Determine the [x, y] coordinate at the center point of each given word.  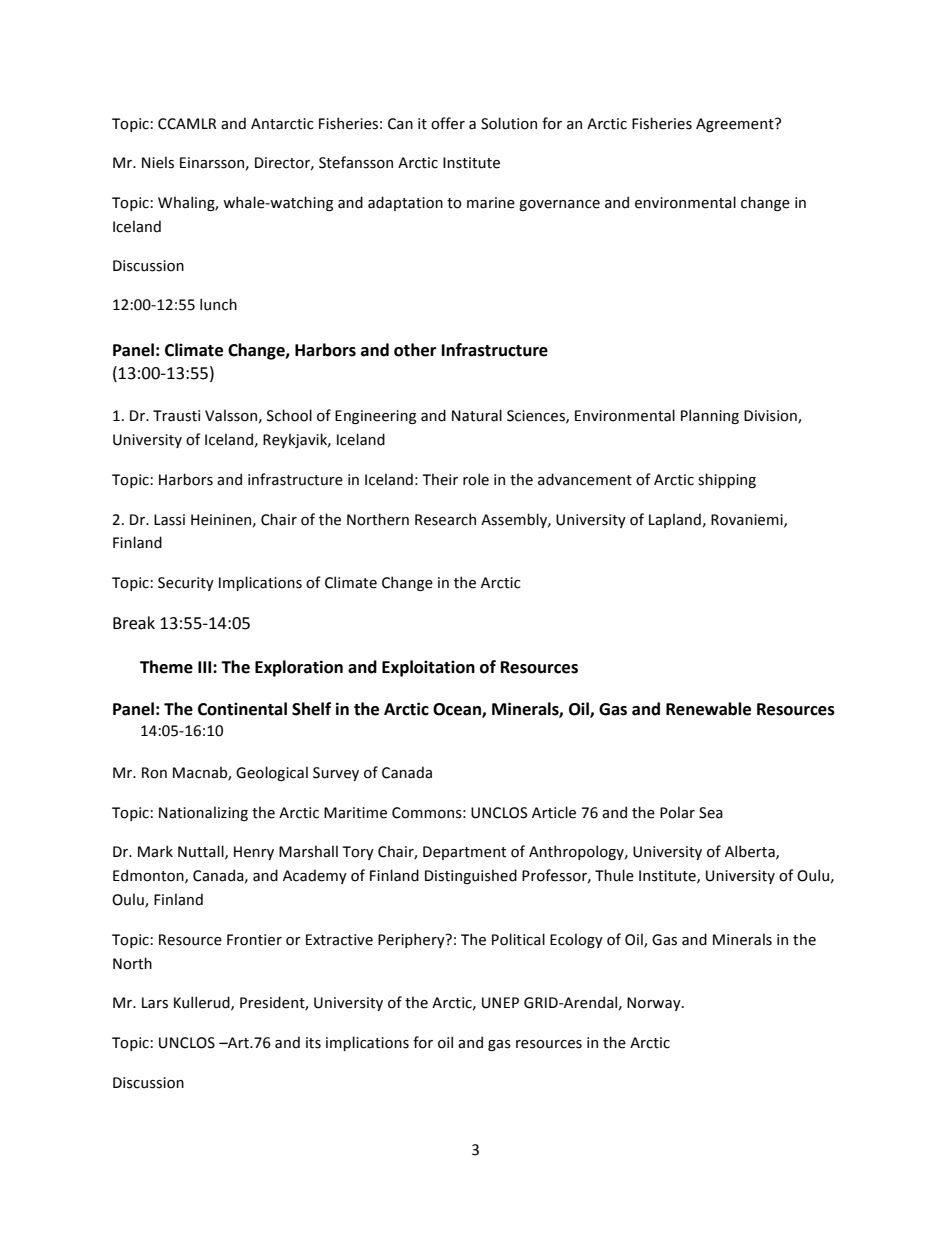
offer [448, 123]
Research [445, 519]
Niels [158, 162]
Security [186, 584]
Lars [155, 1003]
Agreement [736, 125]
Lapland [675, 520]
